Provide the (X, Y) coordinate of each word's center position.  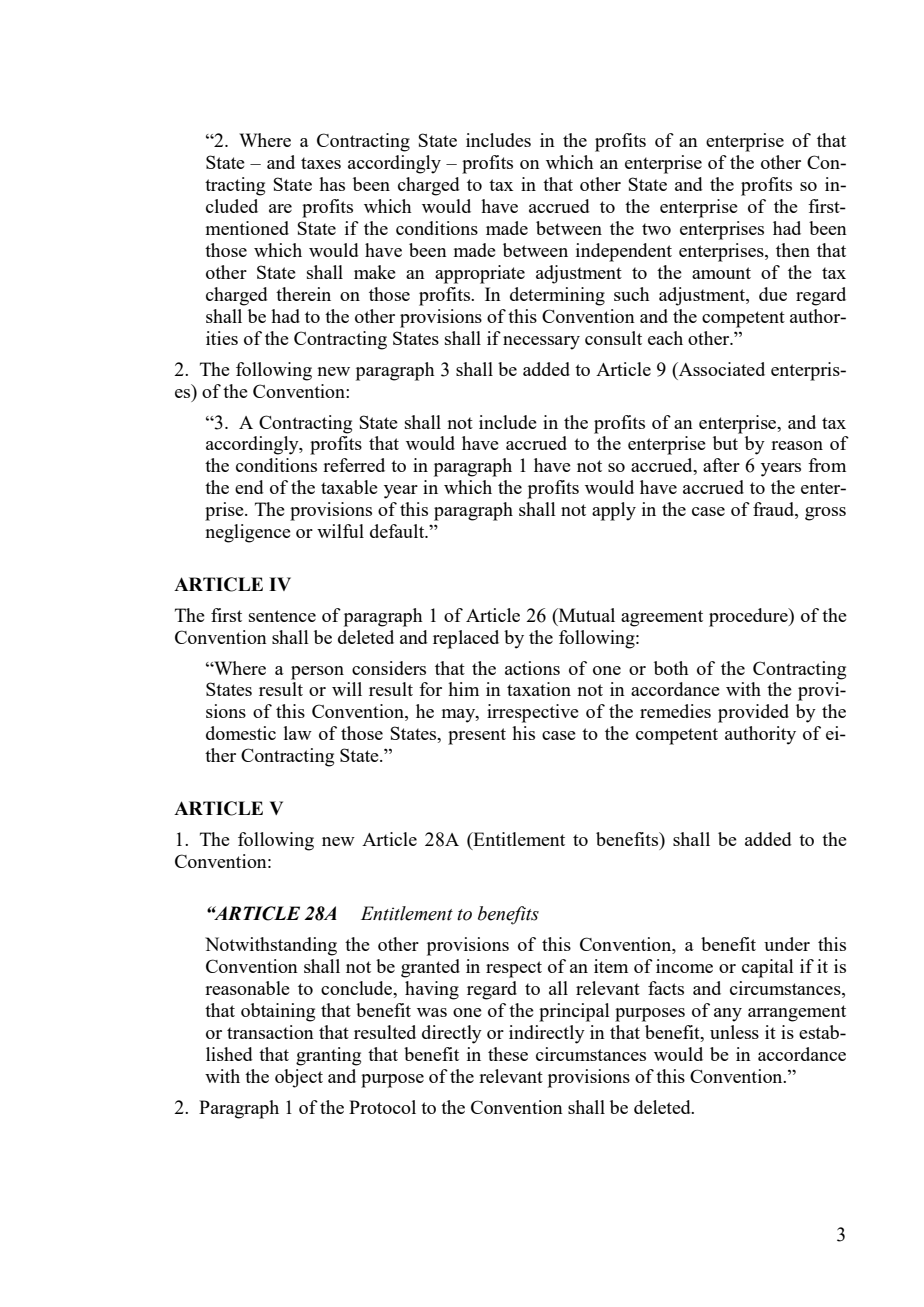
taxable (349, 487)
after (721, 465)
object (299, 1078)
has (332, 184)
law (298, 733)
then (793, 250)
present (477, 736)
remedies (675, 711)
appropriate (480, 274)
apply (614, 511)
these (508, 1054)
